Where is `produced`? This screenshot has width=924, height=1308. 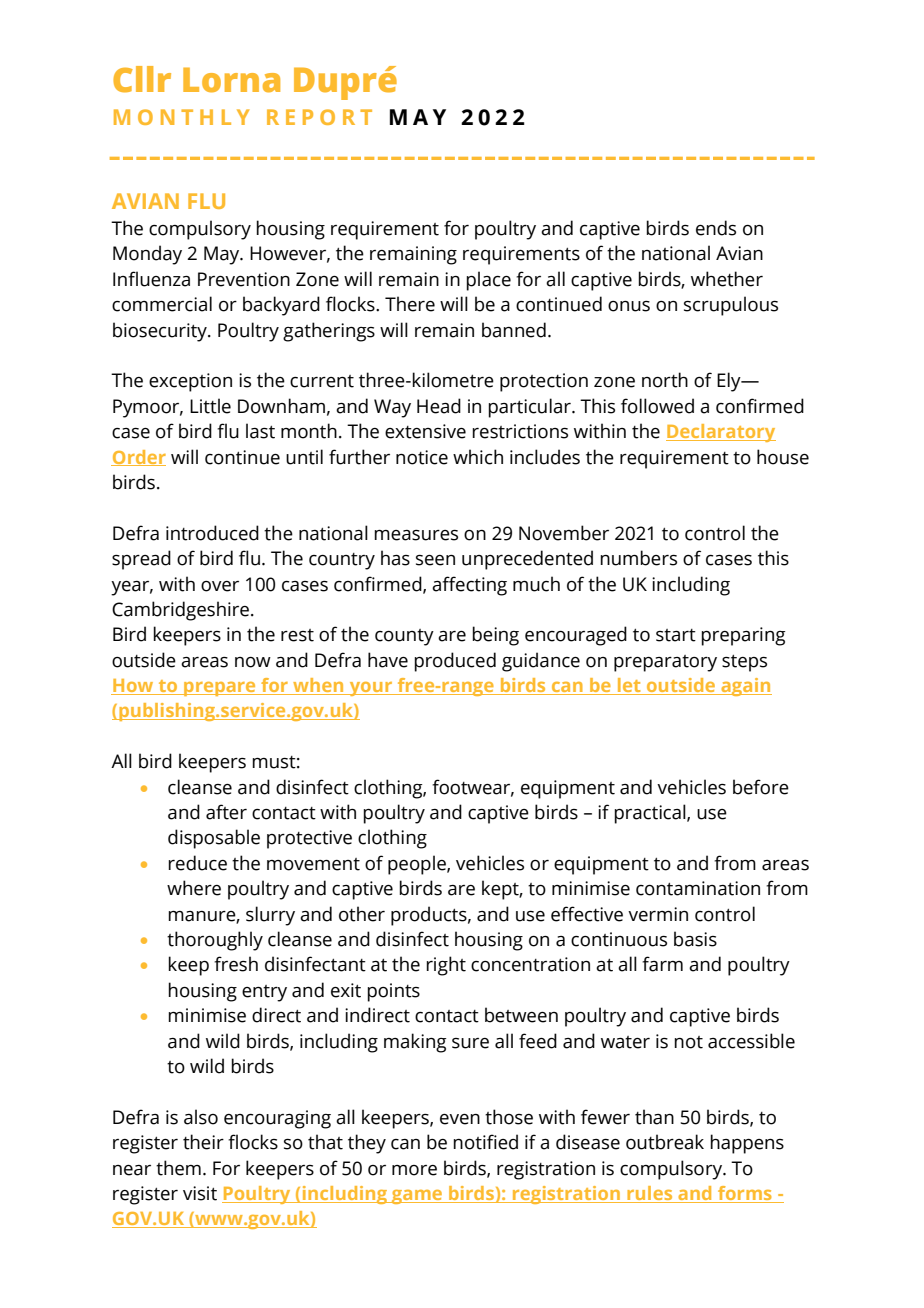 produced is located at coordinates (455, 662).
